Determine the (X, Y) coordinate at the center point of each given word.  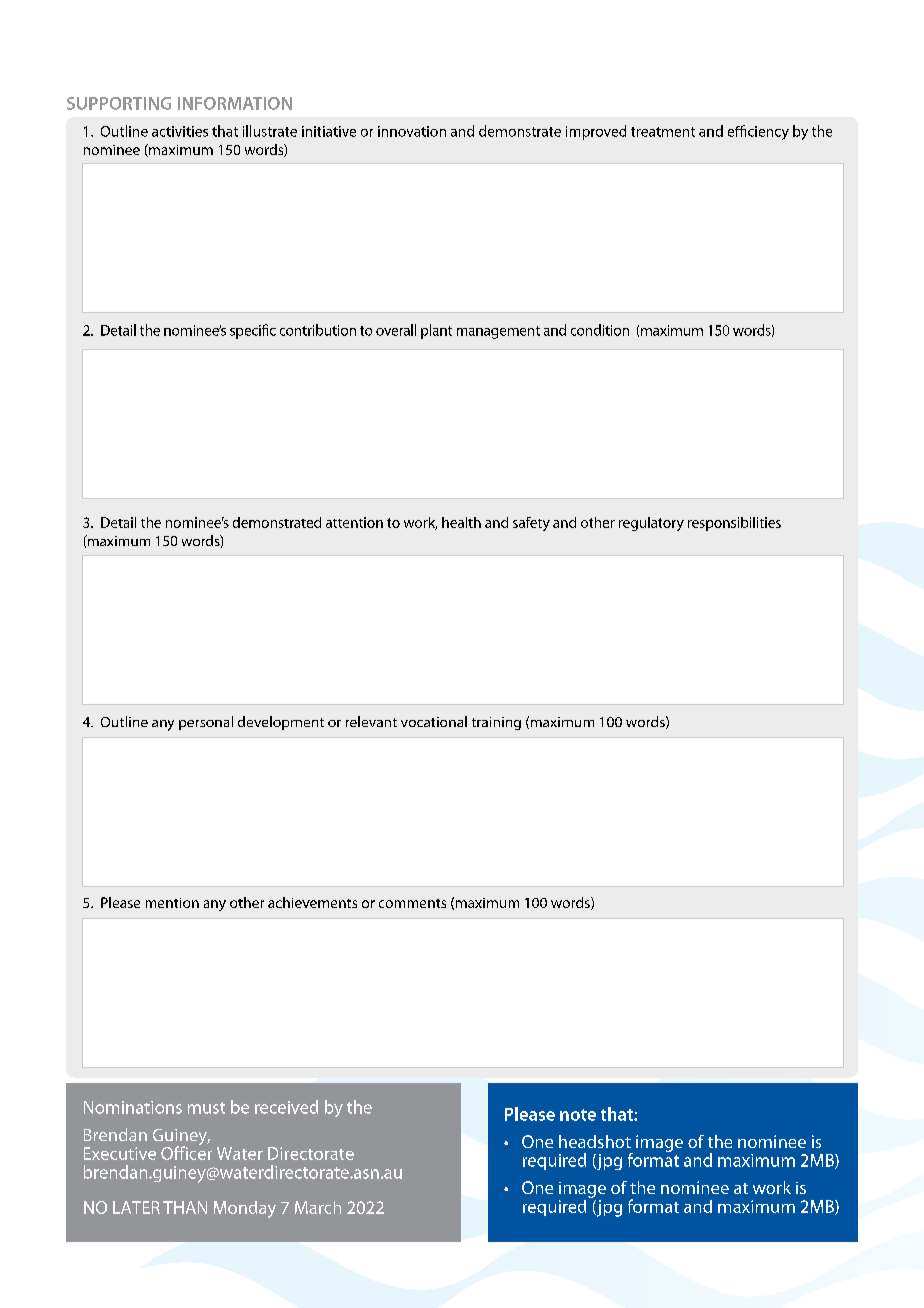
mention (172, 903)
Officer (186, 1152)
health (461, 522)
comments (412, 903)
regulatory (651, 524)
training (496, 723)
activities (180, 131)
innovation (412, 131)
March (318, 1207)
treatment (663, 132)
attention (354, 522)
